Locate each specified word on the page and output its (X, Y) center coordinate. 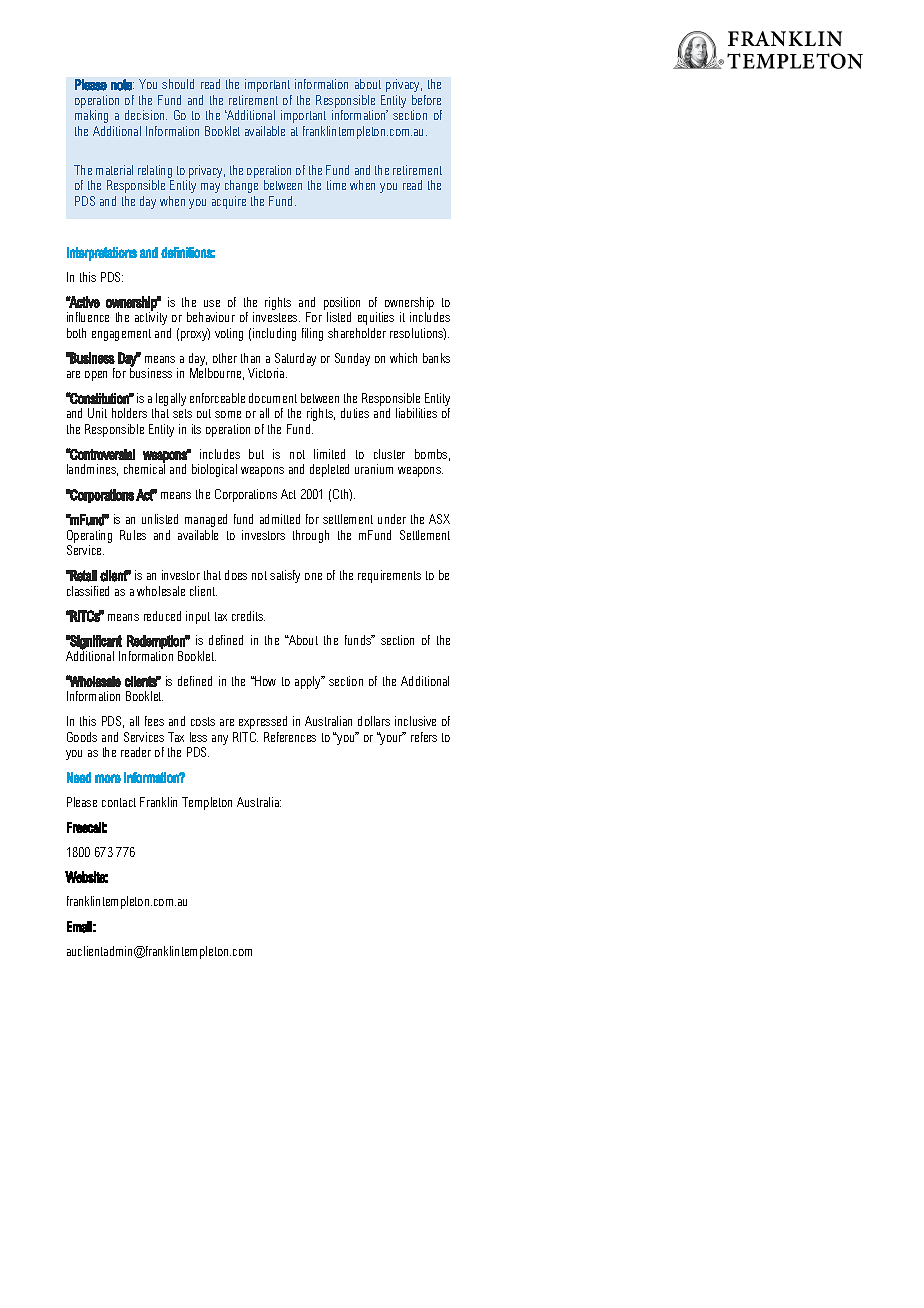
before (426, 100)
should (178, 84)
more (108, 778)
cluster (389, 454)
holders (129, 413)
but (256, 454)
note (122, 85)
